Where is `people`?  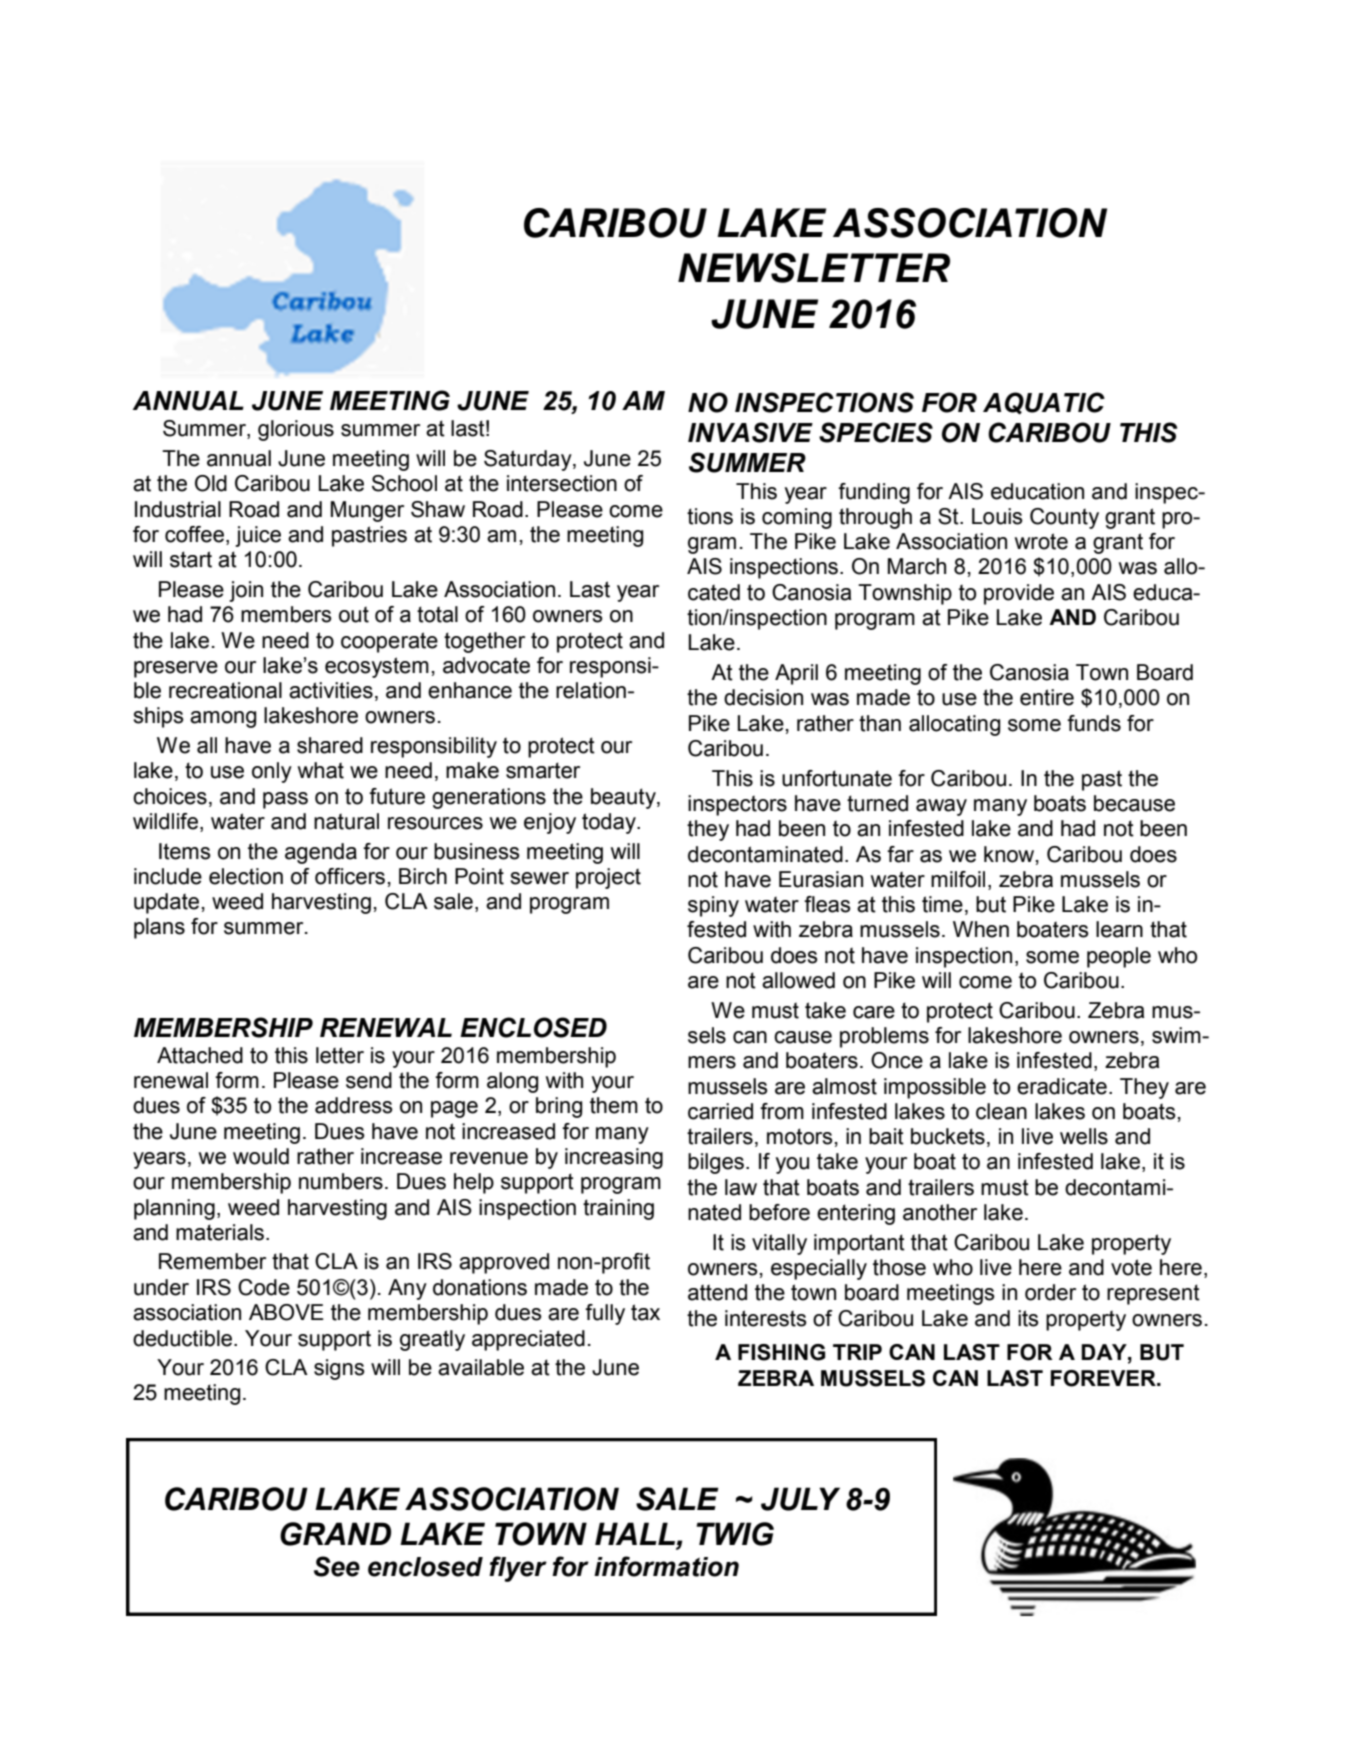 people is located at coordinates (1119, 957).
